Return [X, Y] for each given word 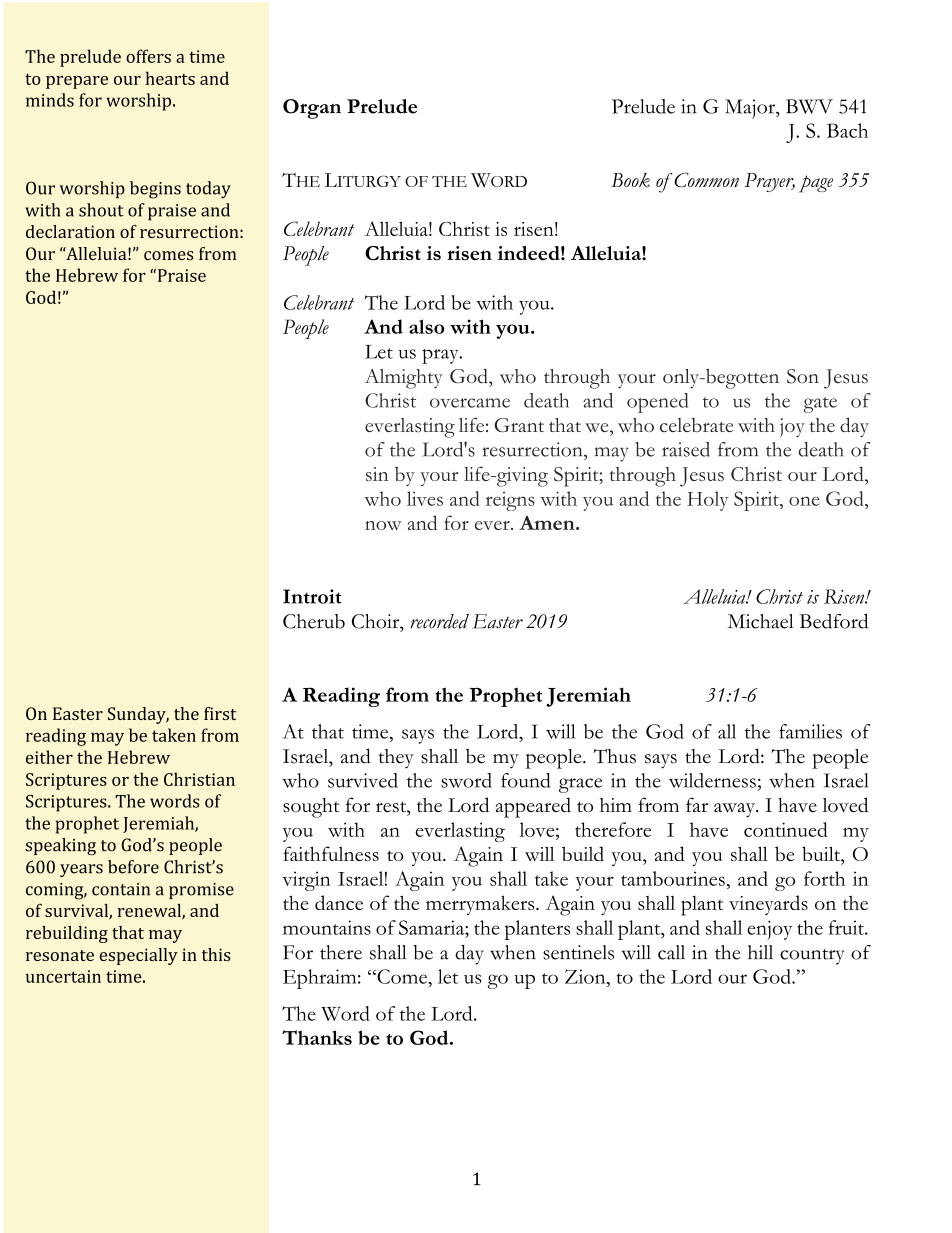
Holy [708, 501]
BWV [809, 106]
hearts [170, 78]
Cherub [314, 621]
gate [820, 405]
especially [138, 956]
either [49, 757]
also [426, 326]
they [396, 759]
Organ [312, 109]
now [383, 525]
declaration [70, 231]
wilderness [712, 780]
